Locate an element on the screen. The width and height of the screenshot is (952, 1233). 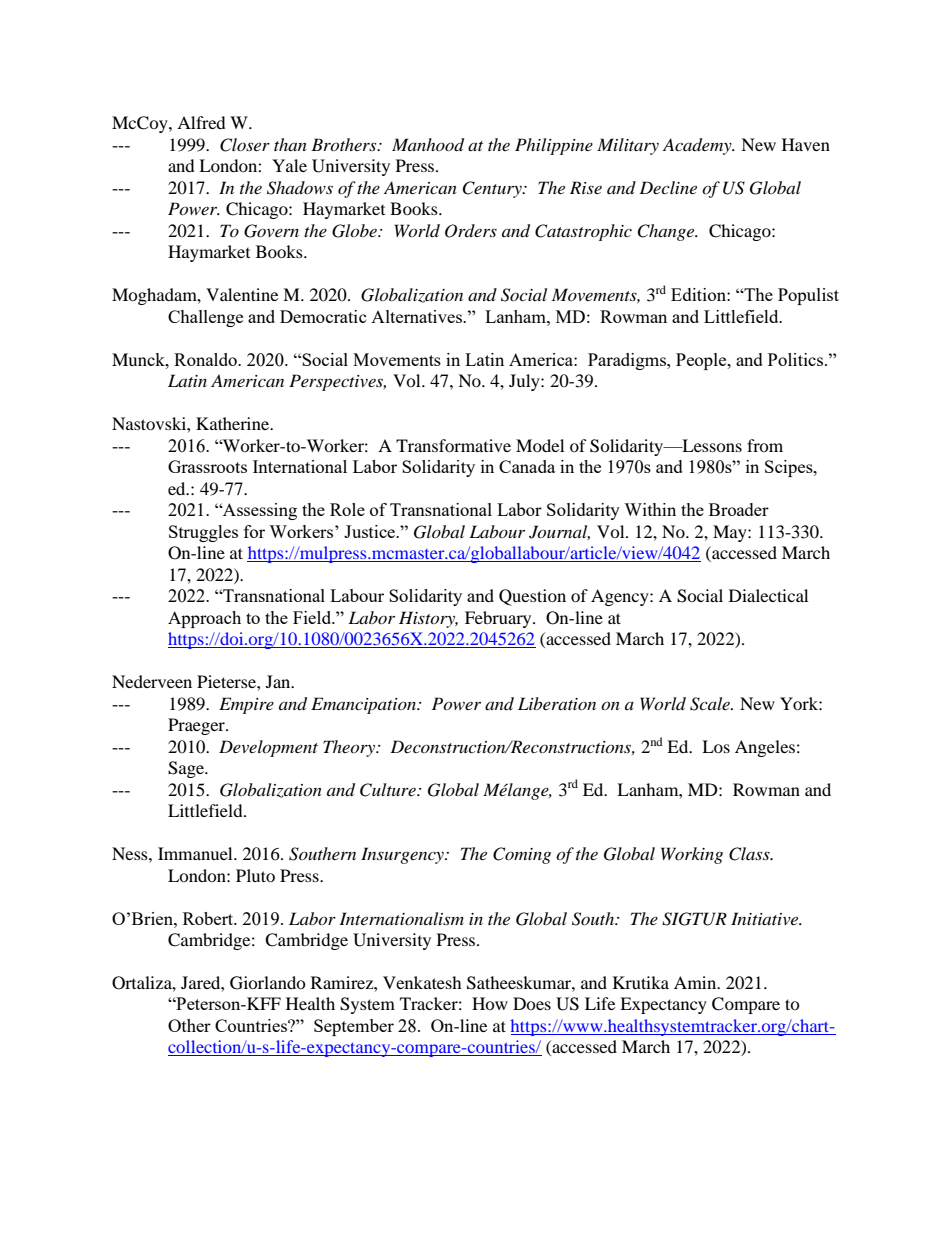
Closer is located at coordinates (245, 145).
